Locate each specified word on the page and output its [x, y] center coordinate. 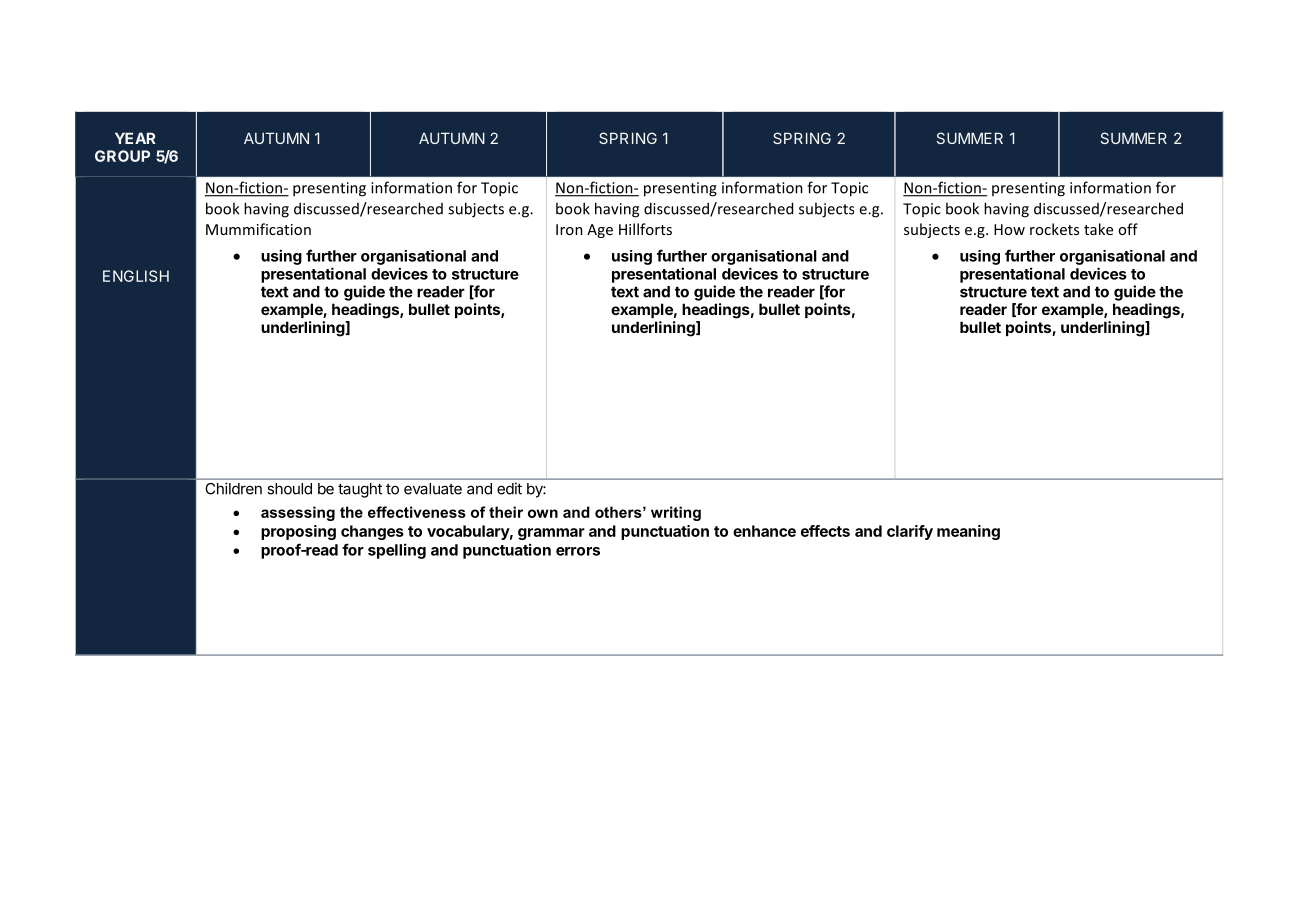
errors [578, 551]
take [1098, 229]
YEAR [135, 138]
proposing [298, 532]
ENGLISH [136, 276]
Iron [569, 229]
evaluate [433, 489]
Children [234, 489]
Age [600, 231]
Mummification [258, 229]
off [1128, 229]
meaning [968, 532]
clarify [910, 532]
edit [509, 488]
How [1009, 229]
